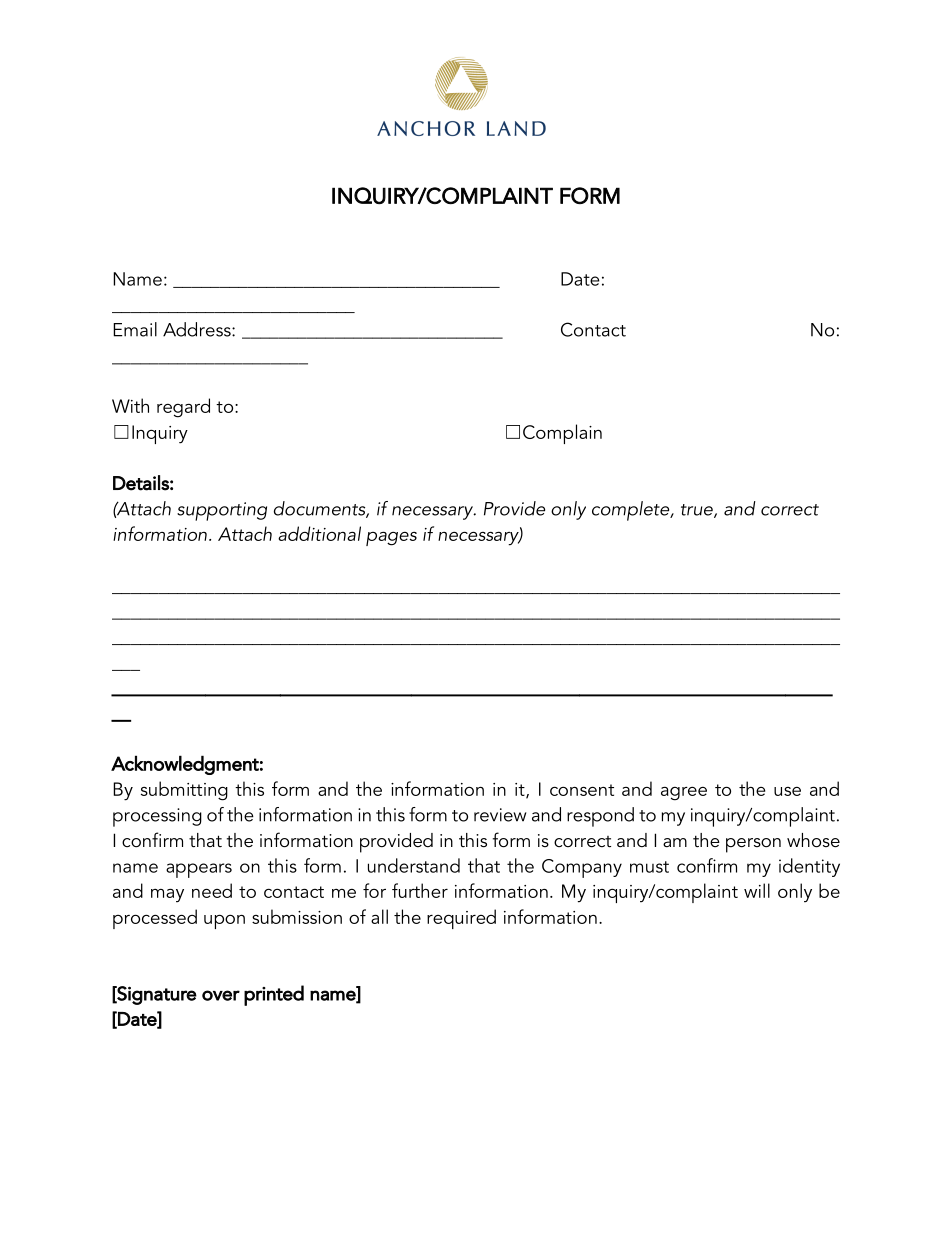 The width and height of the image is (952, 1233). I want to click on regard, so click(183, 408).
